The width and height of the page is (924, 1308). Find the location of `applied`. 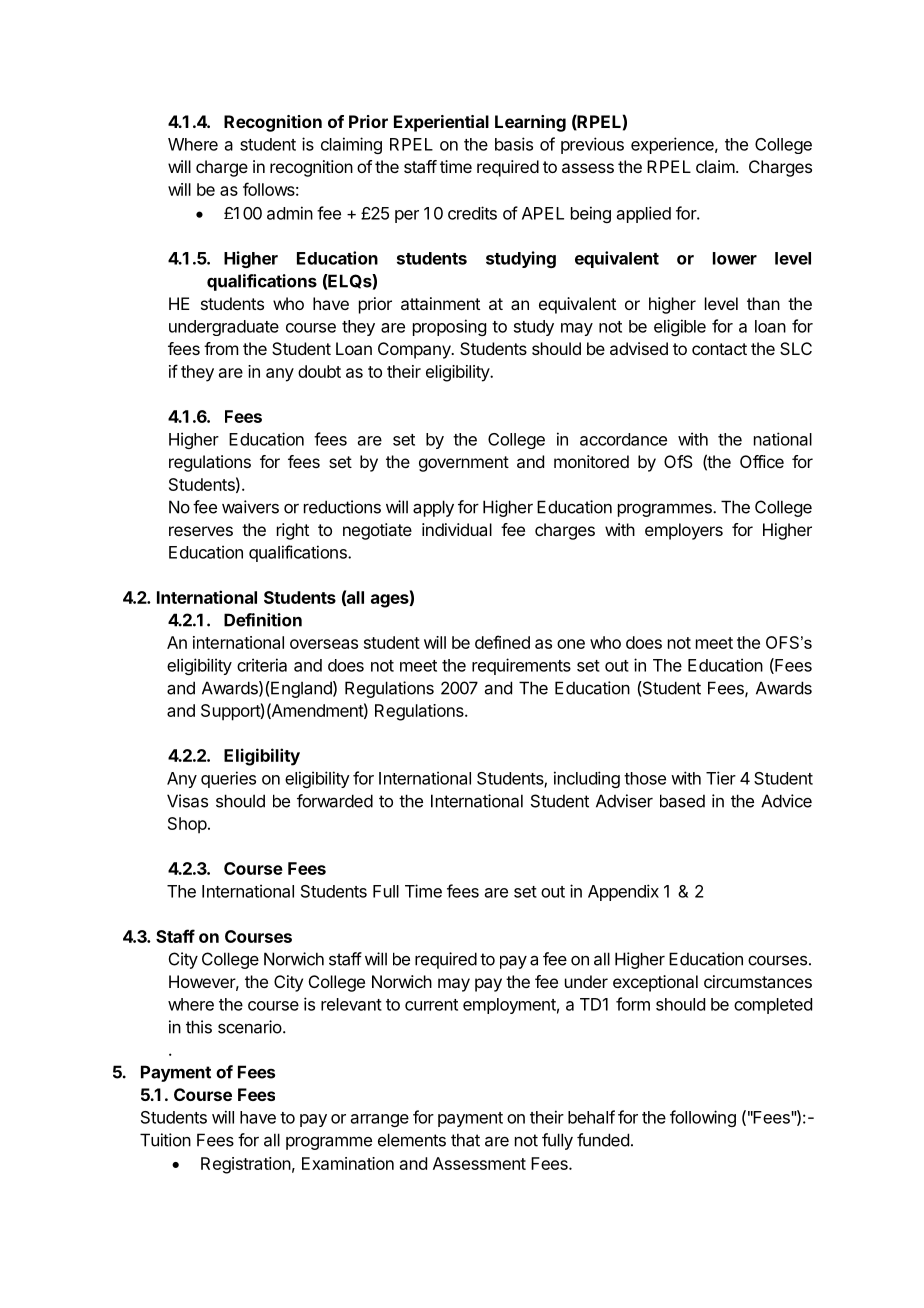

applied is located at coordinates (644, 214).
